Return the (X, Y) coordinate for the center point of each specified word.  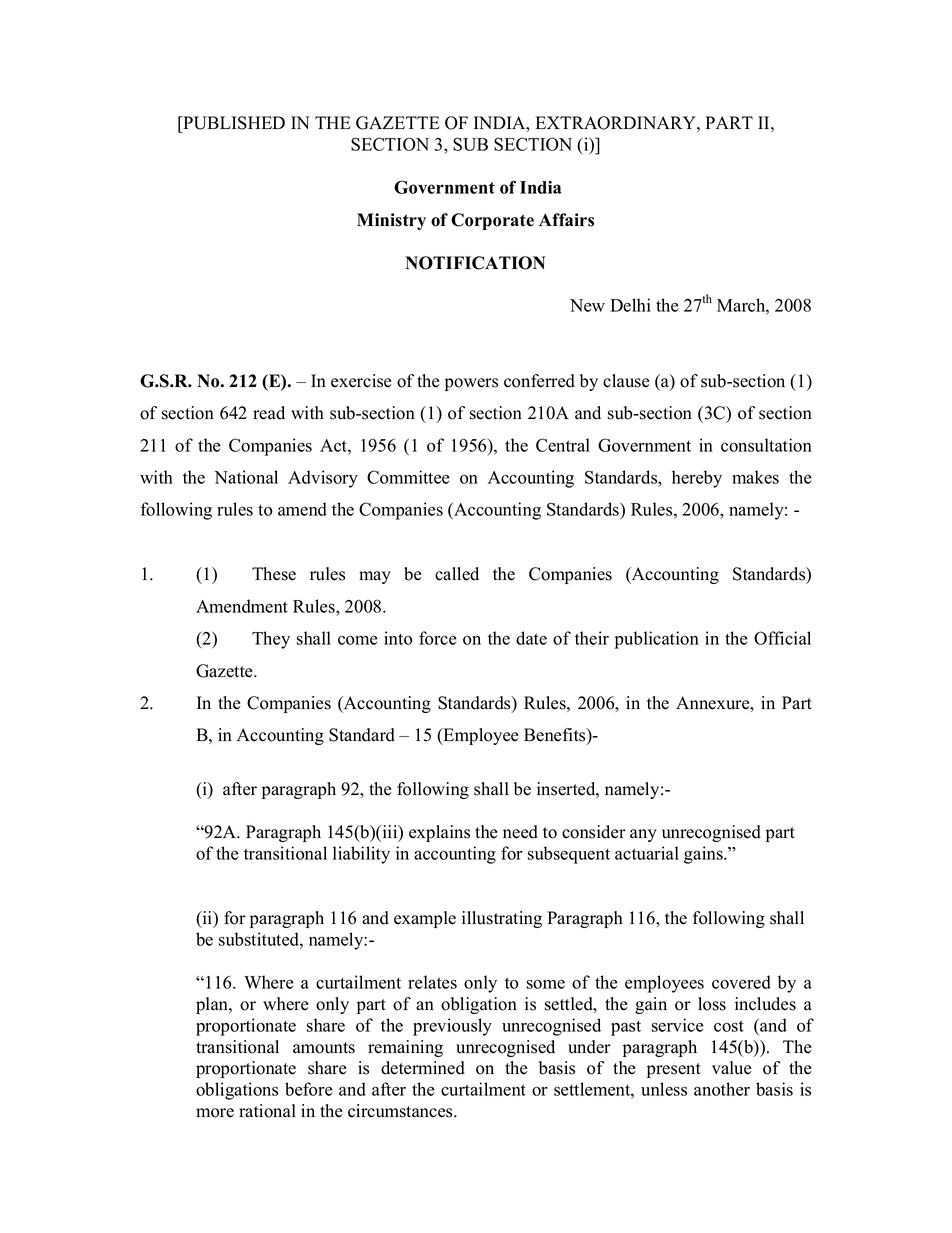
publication (657, 640)
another (722, 1089)
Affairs (566, 220)
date (531, 638)
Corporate (492, 221)
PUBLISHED (233, 123)
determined (423, 1068)
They (271, 640)
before (309, 1089)
